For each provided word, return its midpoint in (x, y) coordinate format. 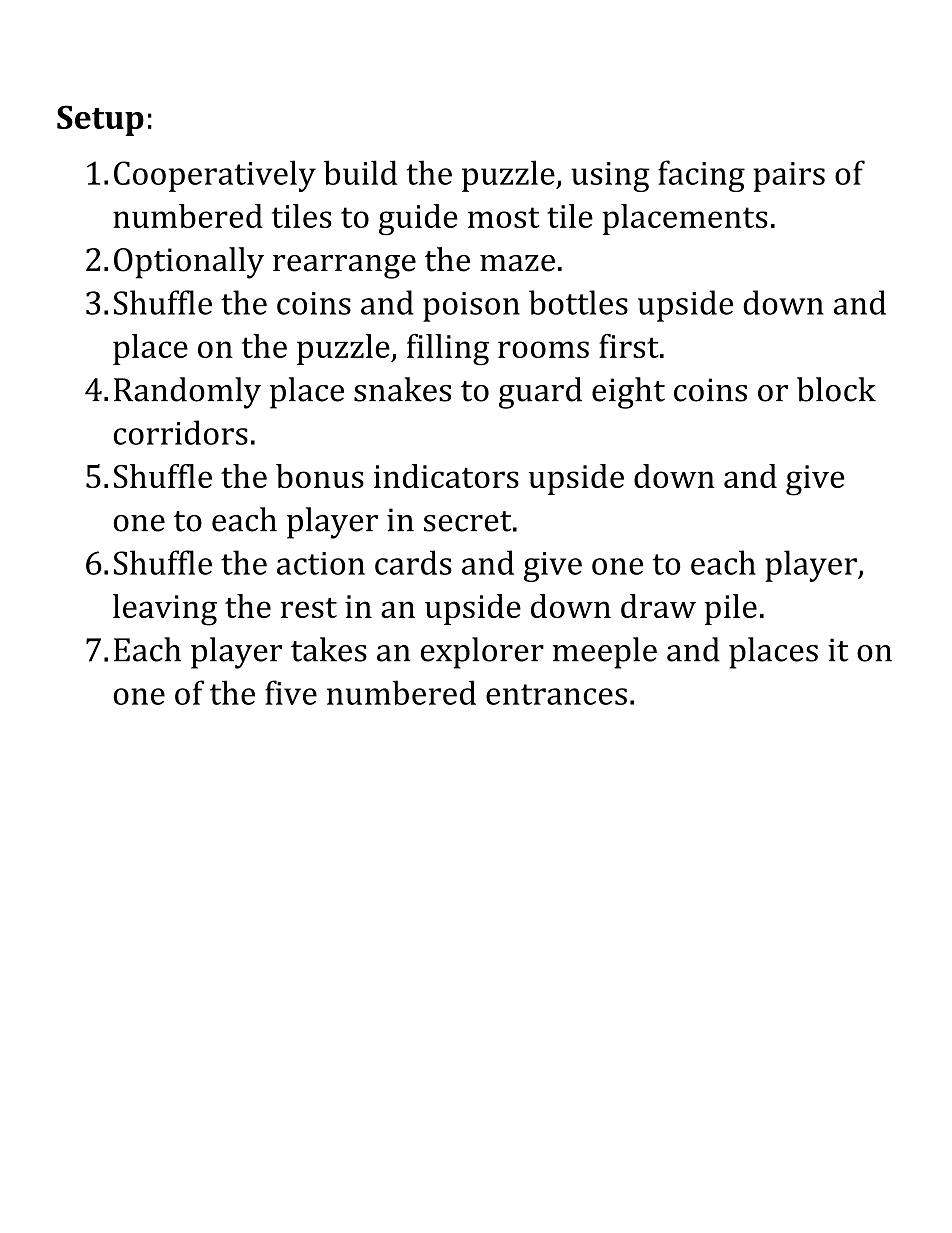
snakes (402, 389)
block (836, 389)
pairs (789, 177)
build (360, 172)
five (291, 692)
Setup (100, 120)
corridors (180, 432)
